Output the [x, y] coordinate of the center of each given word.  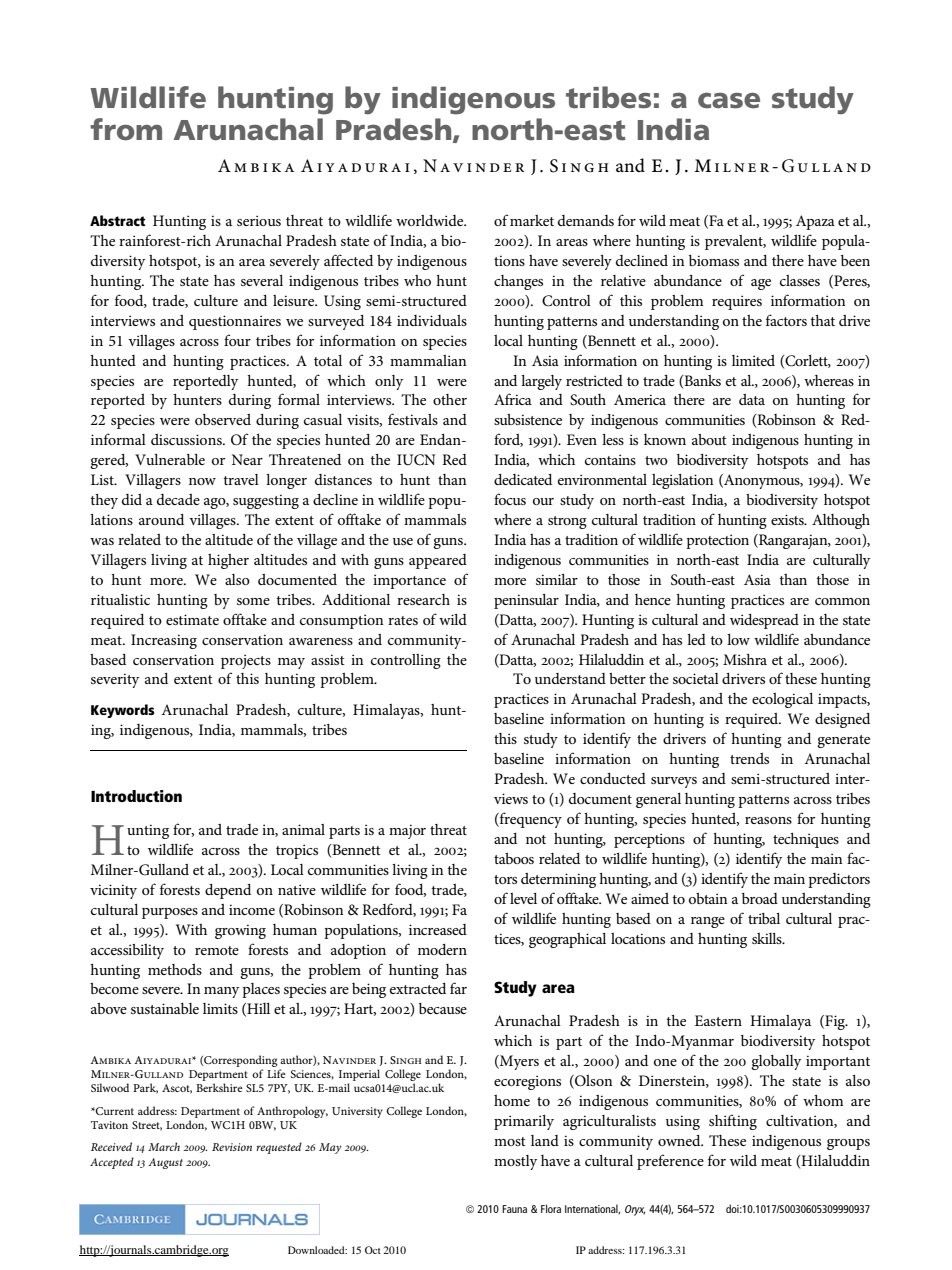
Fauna [514, 1209]
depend [228, 891]
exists [788, 519]
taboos [514, 858]
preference [670, 1162]
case [729, 101]
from [126, 129]
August [165, 1163]
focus [510, 499]
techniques [806, 840]
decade [178, 499]
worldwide [431, 220]
